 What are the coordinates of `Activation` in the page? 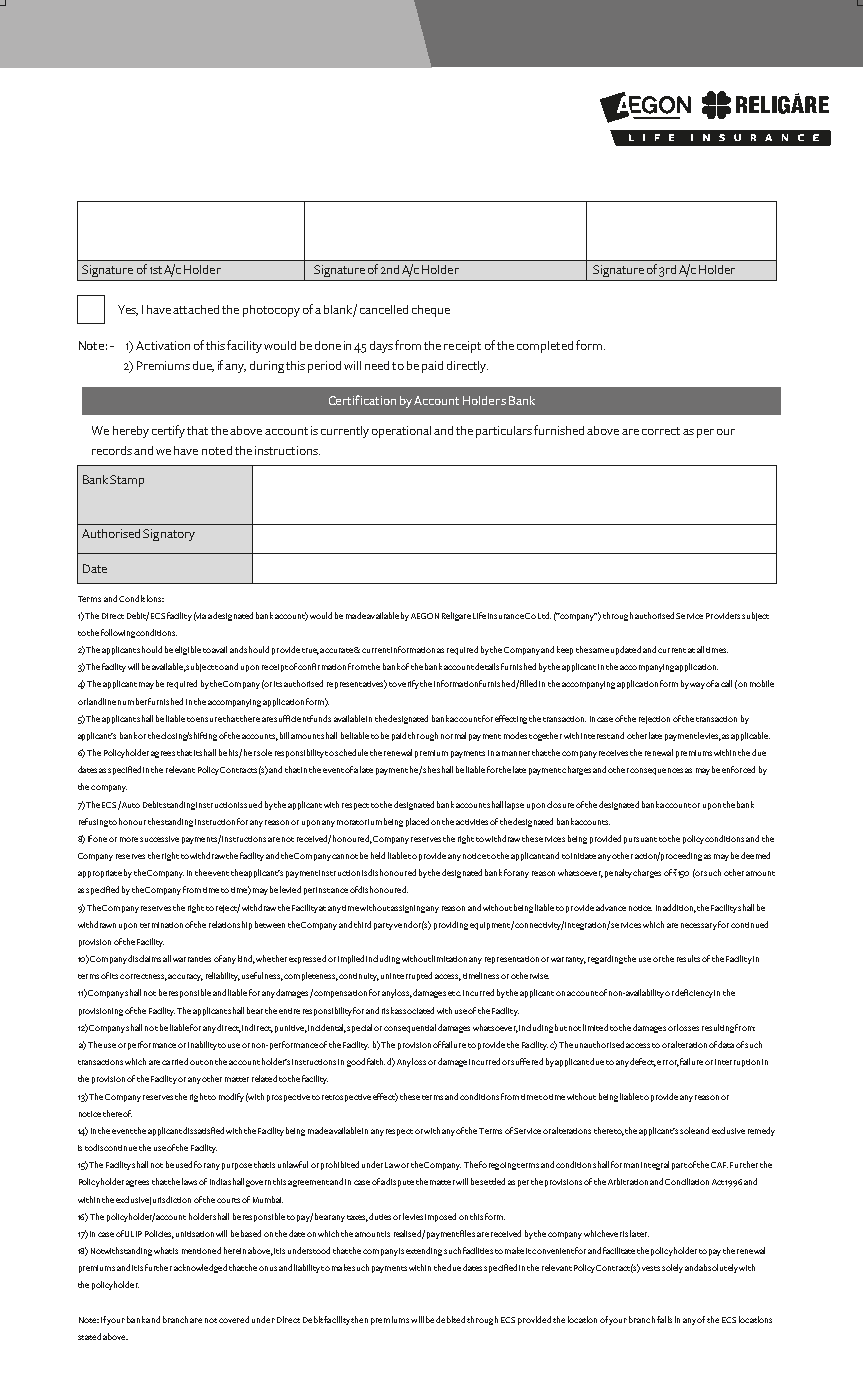 It's located at (163, 345).
